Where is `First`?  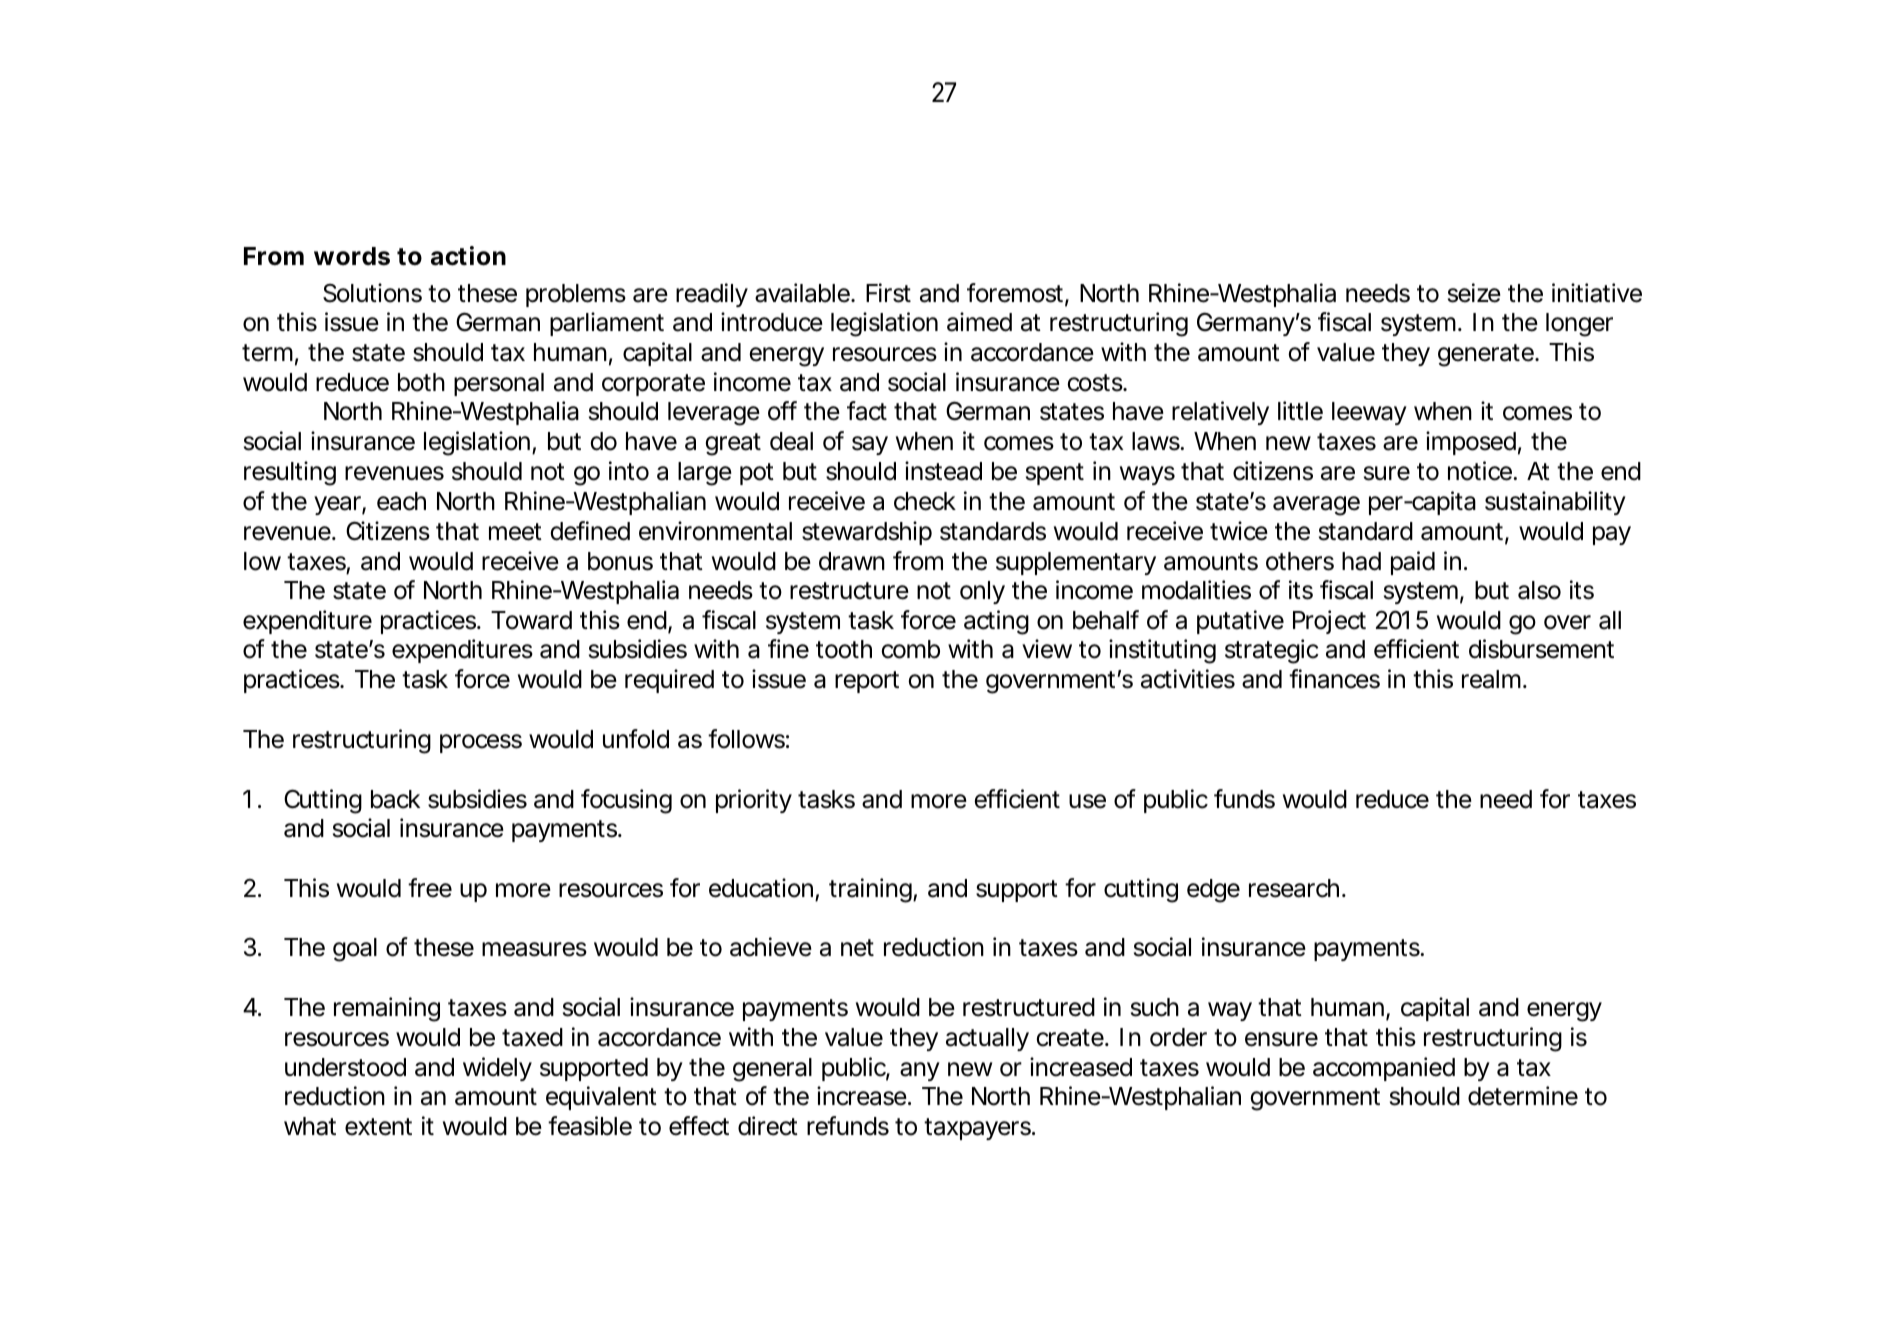
First is located at coordinates (888, 293).
